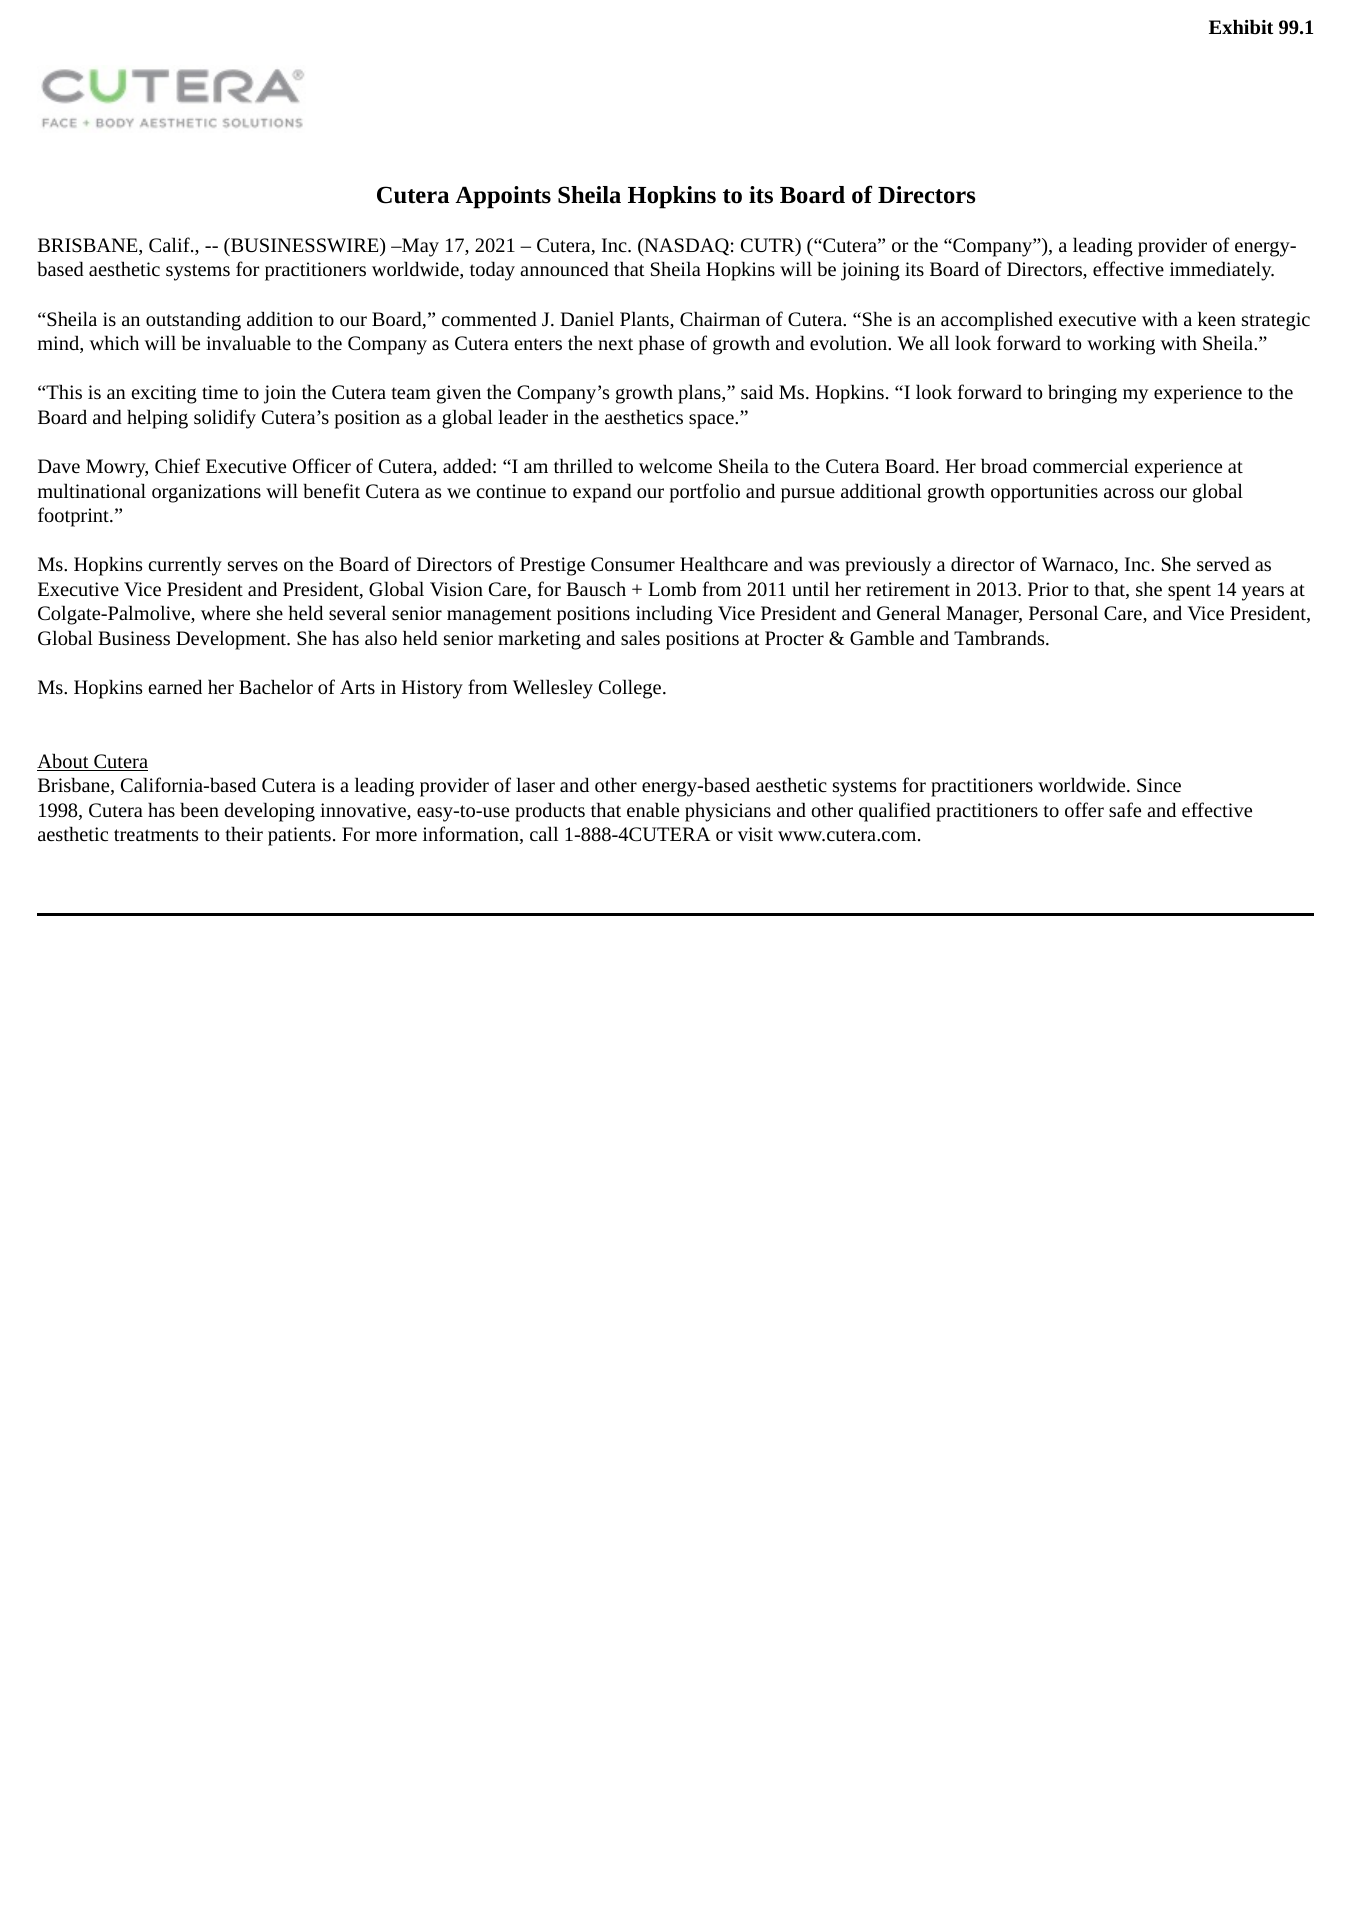 The image size is (1353, 1915). Describe the element at coordinates (653, 809) in the page. I see `enable` at that location.
